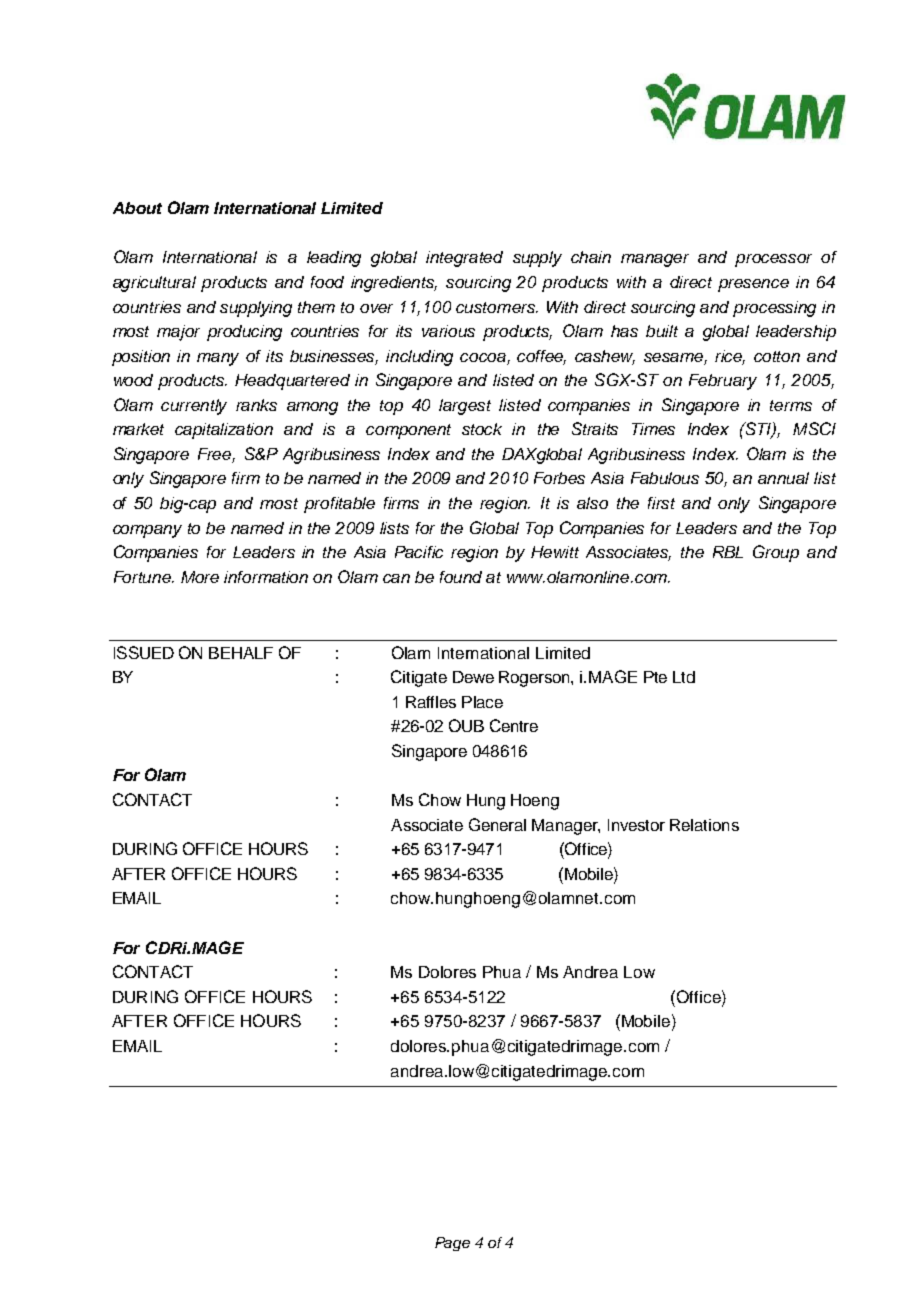 The image size is (924, 1308). I want to click on agricultural, so click(154, 284).
